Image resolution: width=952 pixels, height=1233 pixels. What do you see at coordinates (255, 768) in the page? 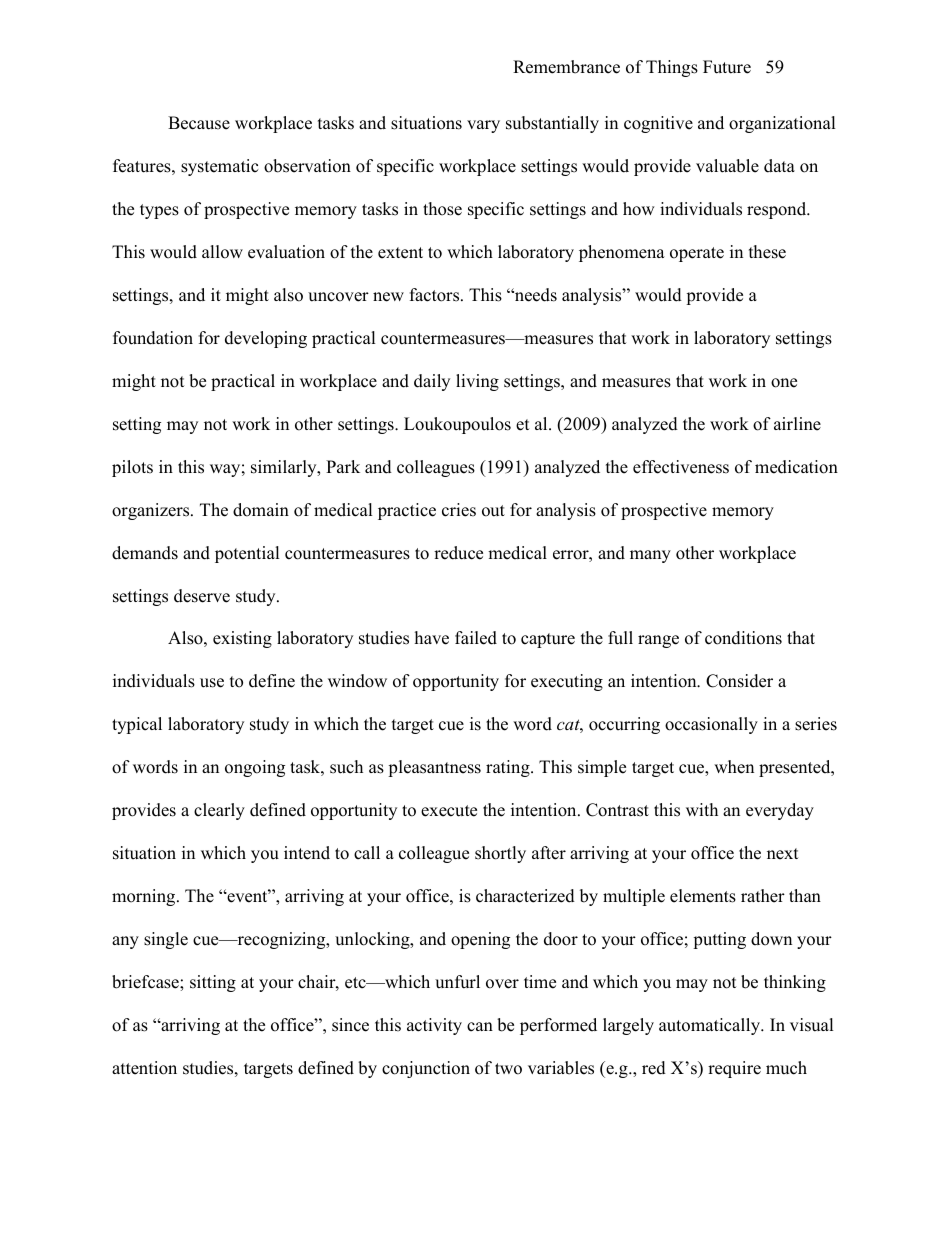
I see `ongoing` at bounding box center [255, 768].
